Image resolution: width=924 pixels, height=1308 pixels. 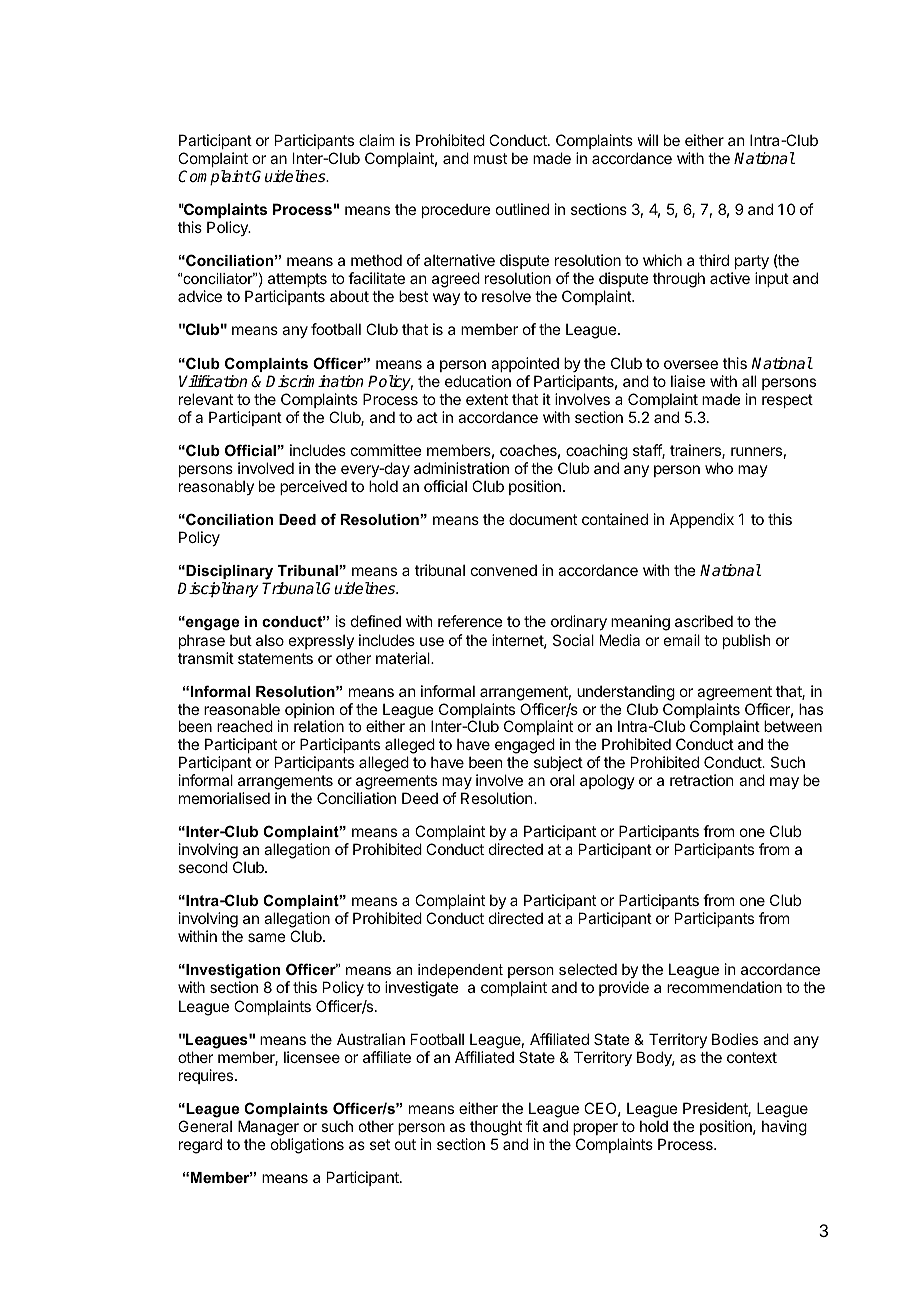 I want to click on Manager, so click(x=268, y=1128).
